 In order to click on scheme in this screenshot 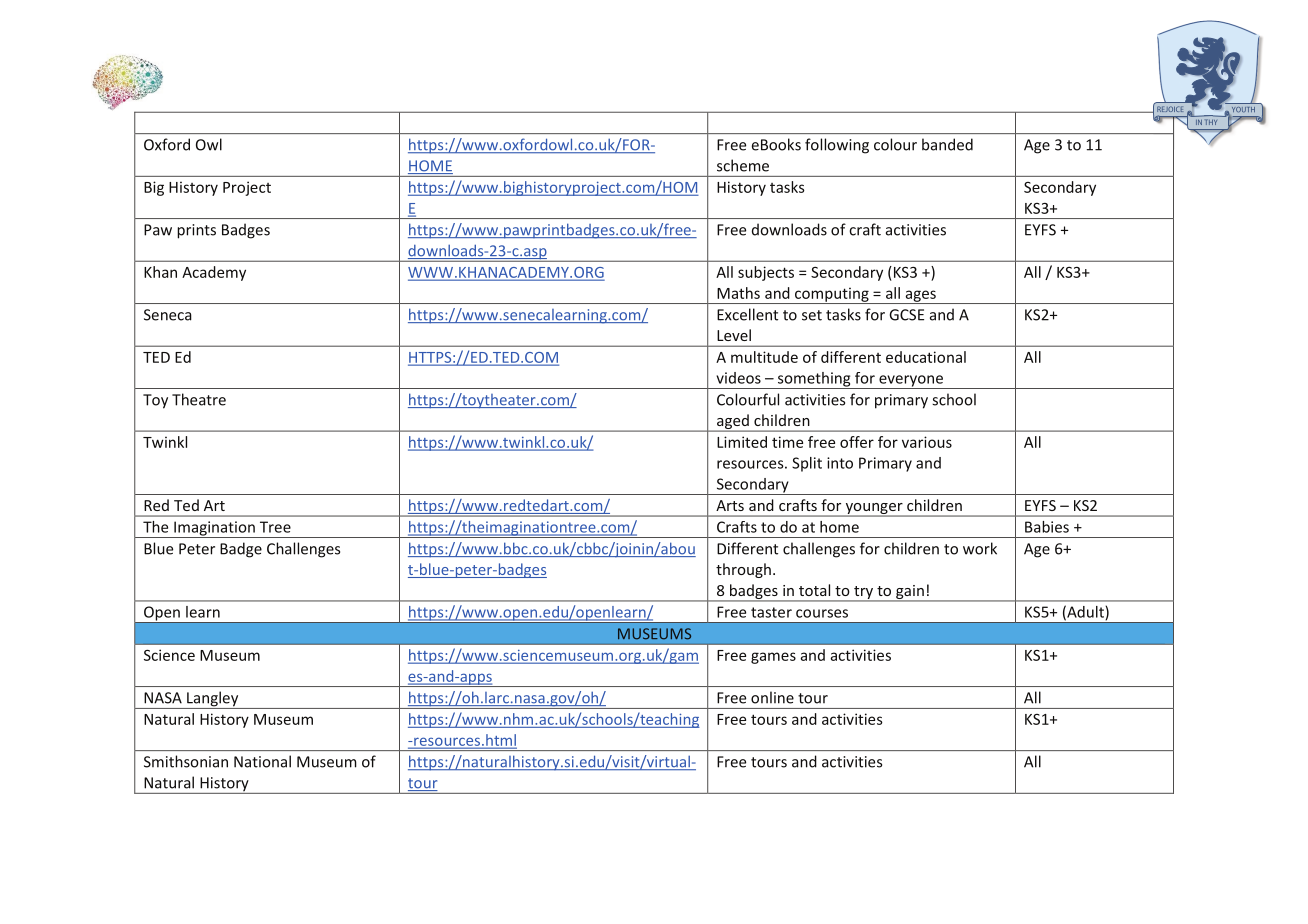, I will do `click(743, 165)`.
